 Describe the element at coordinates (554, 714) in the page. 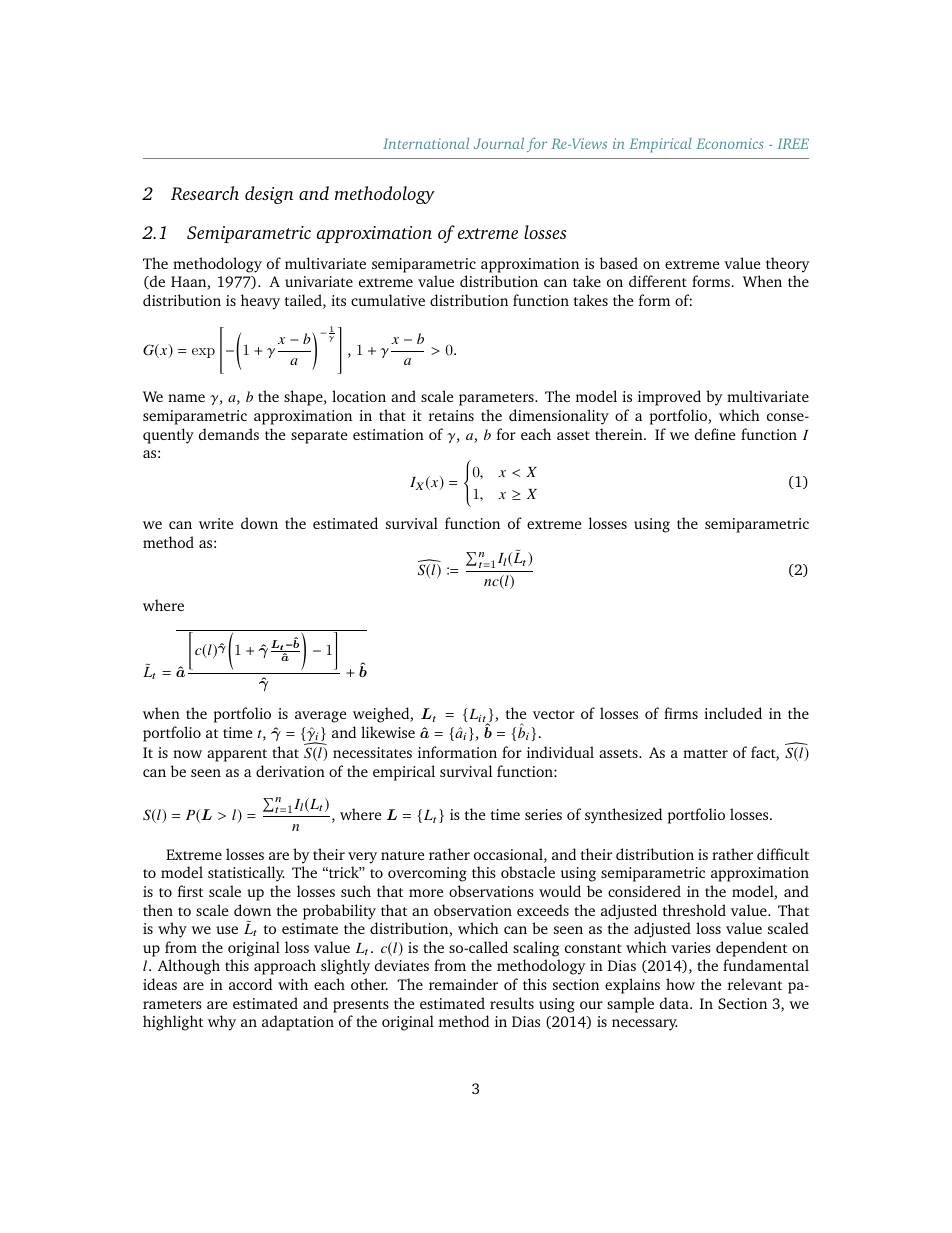

I see `vector` at that location.
